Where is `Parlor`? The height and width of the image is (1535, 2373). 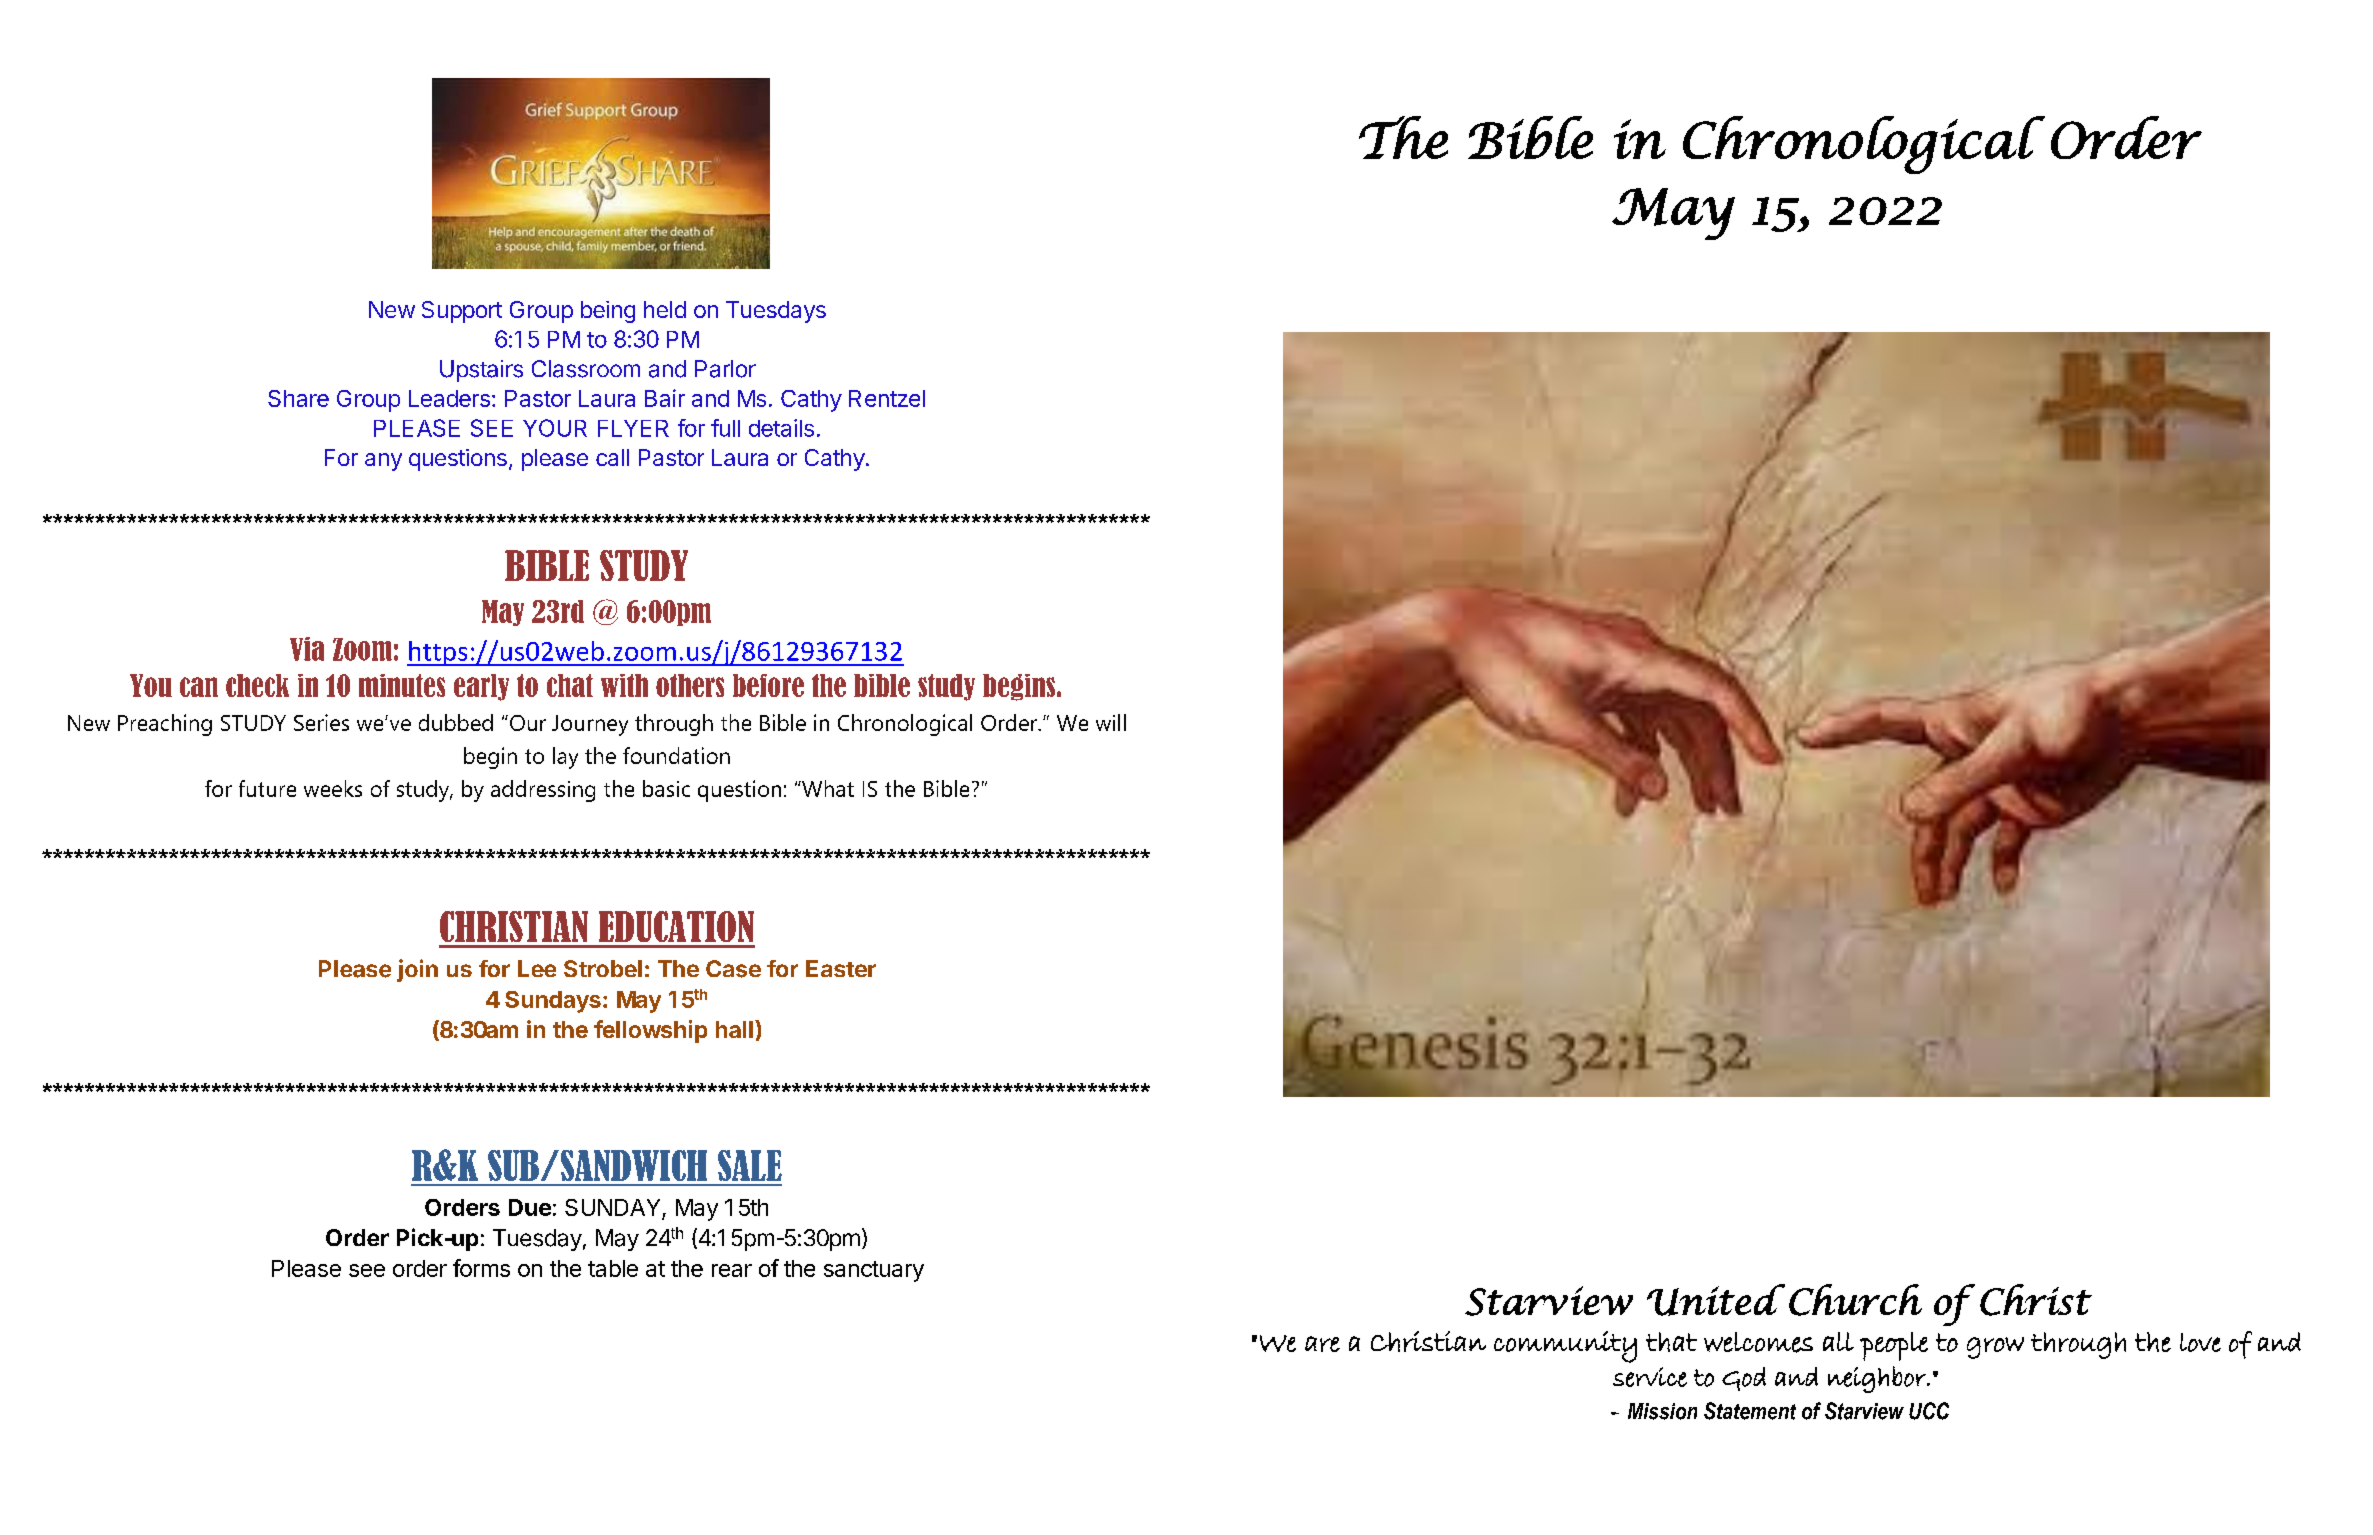 Parlor is located at coordinates (725, 369).
